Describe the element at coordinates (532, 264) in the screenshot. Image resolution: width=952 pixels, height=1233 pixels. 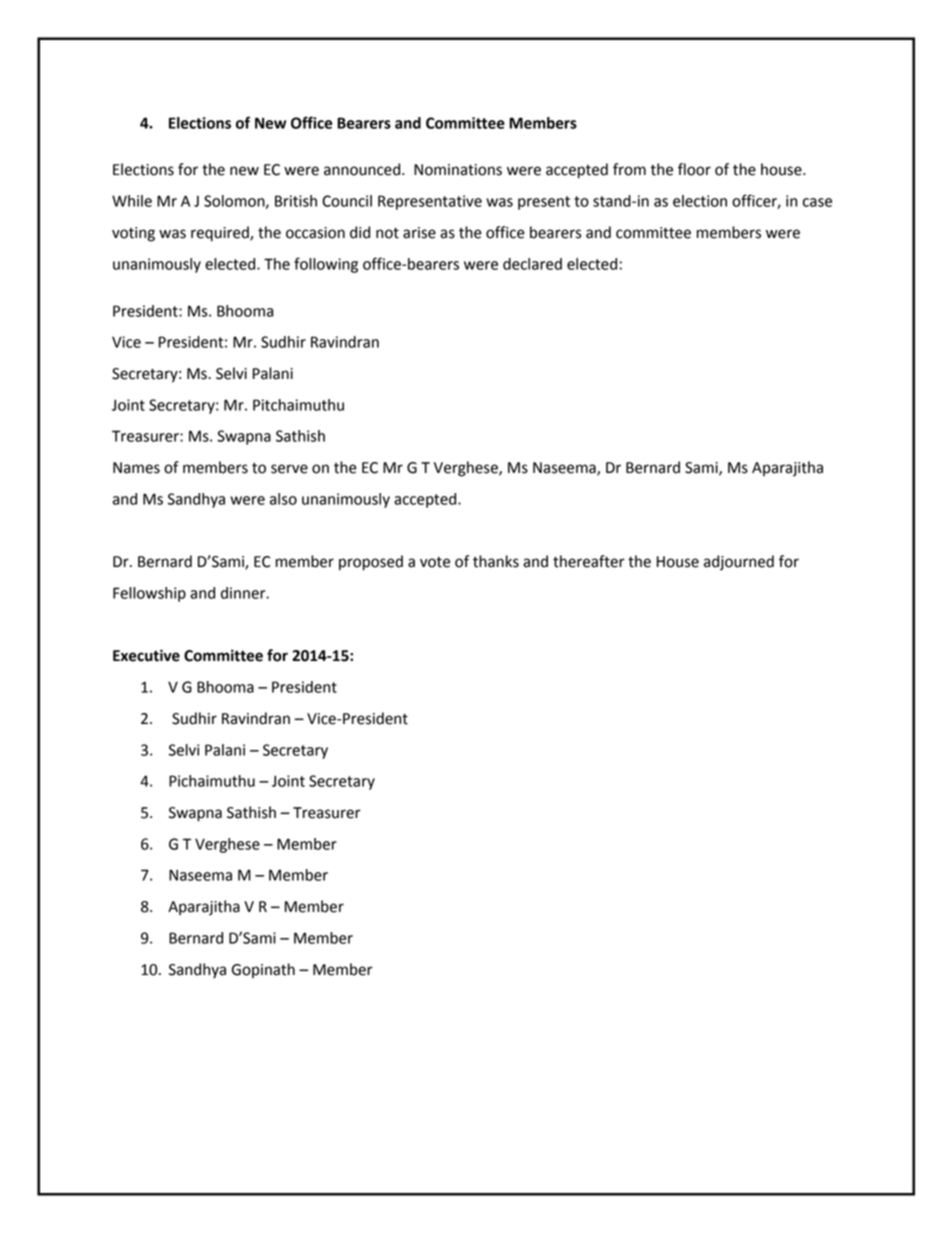
I see `declared` at that location.
